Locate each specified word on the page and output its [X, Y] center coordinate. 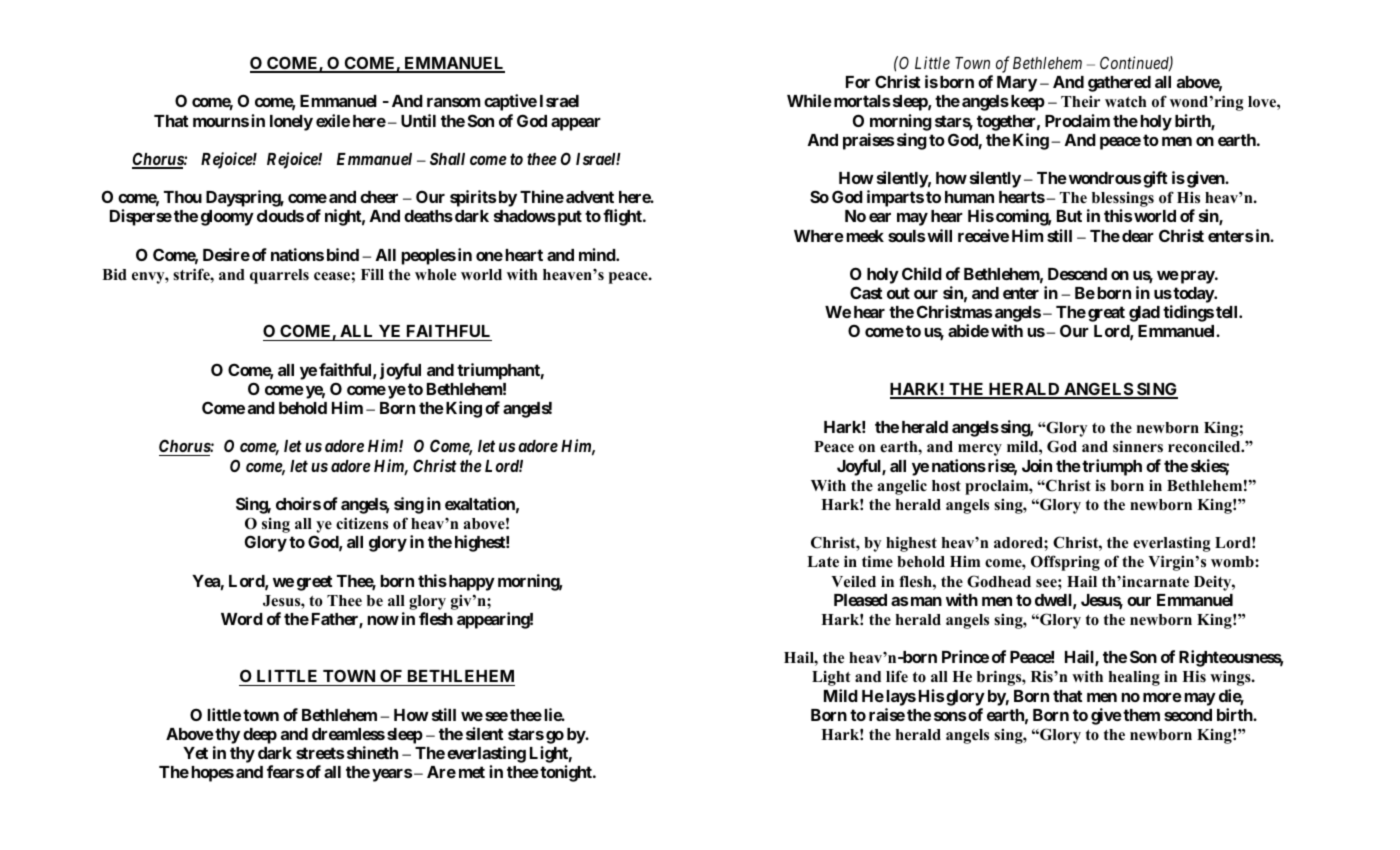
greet [315, 583]
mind [598, 254]
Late [823, 561]
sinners [1138, 446]
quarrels [279, 276]
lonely [291, 123]
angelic [902, 487]
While [809, 100]
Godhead [999, 581]
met [472, 772]
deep [260, 736]
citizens [362, 523]
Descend [1077, 274]
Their [1080, 101]
